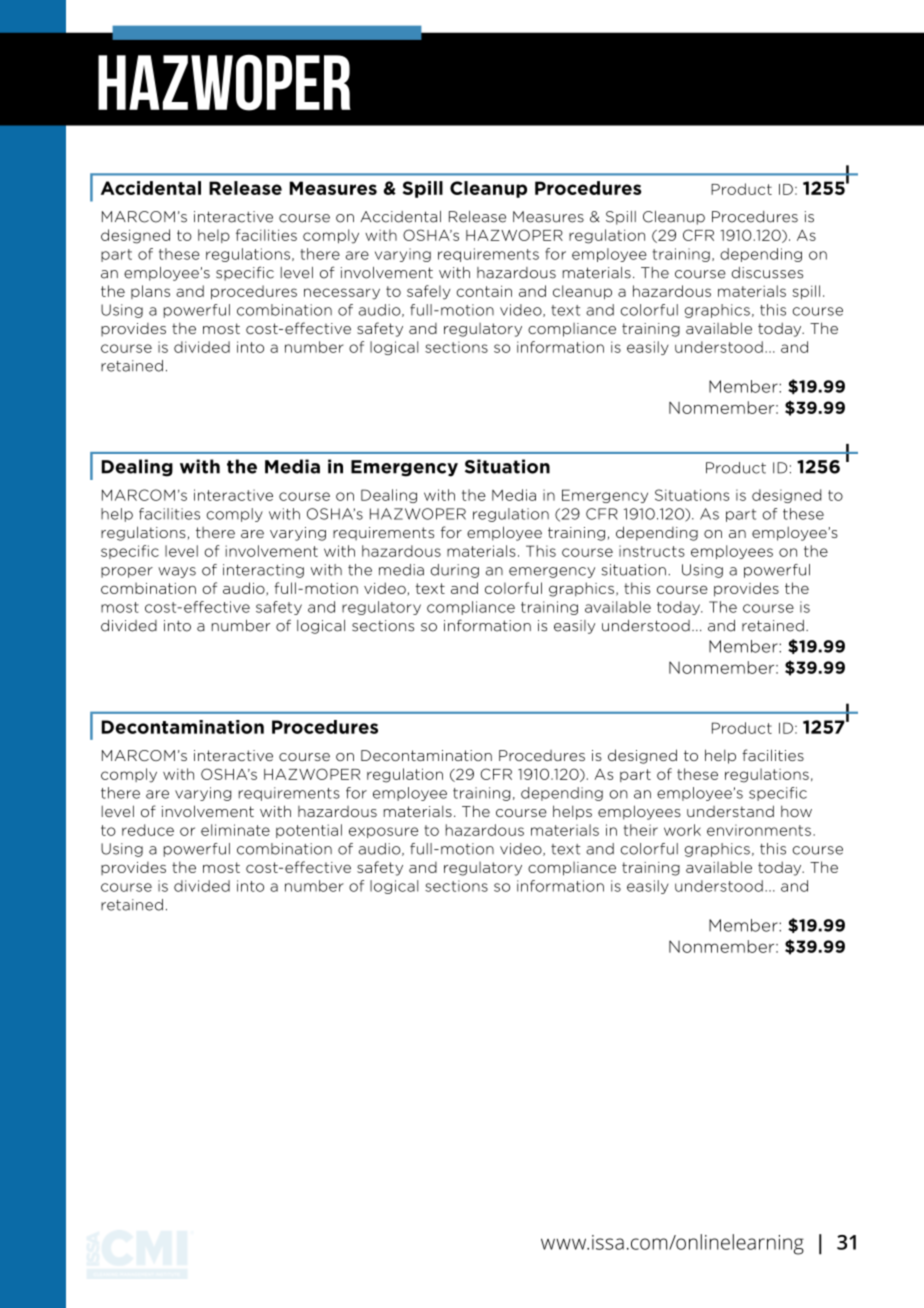 This screenshot has width=924, height=1308. What do you see at coordinates (148, 830) in the screenshot?
I see `reduce` at bounding box center [148, 830].
